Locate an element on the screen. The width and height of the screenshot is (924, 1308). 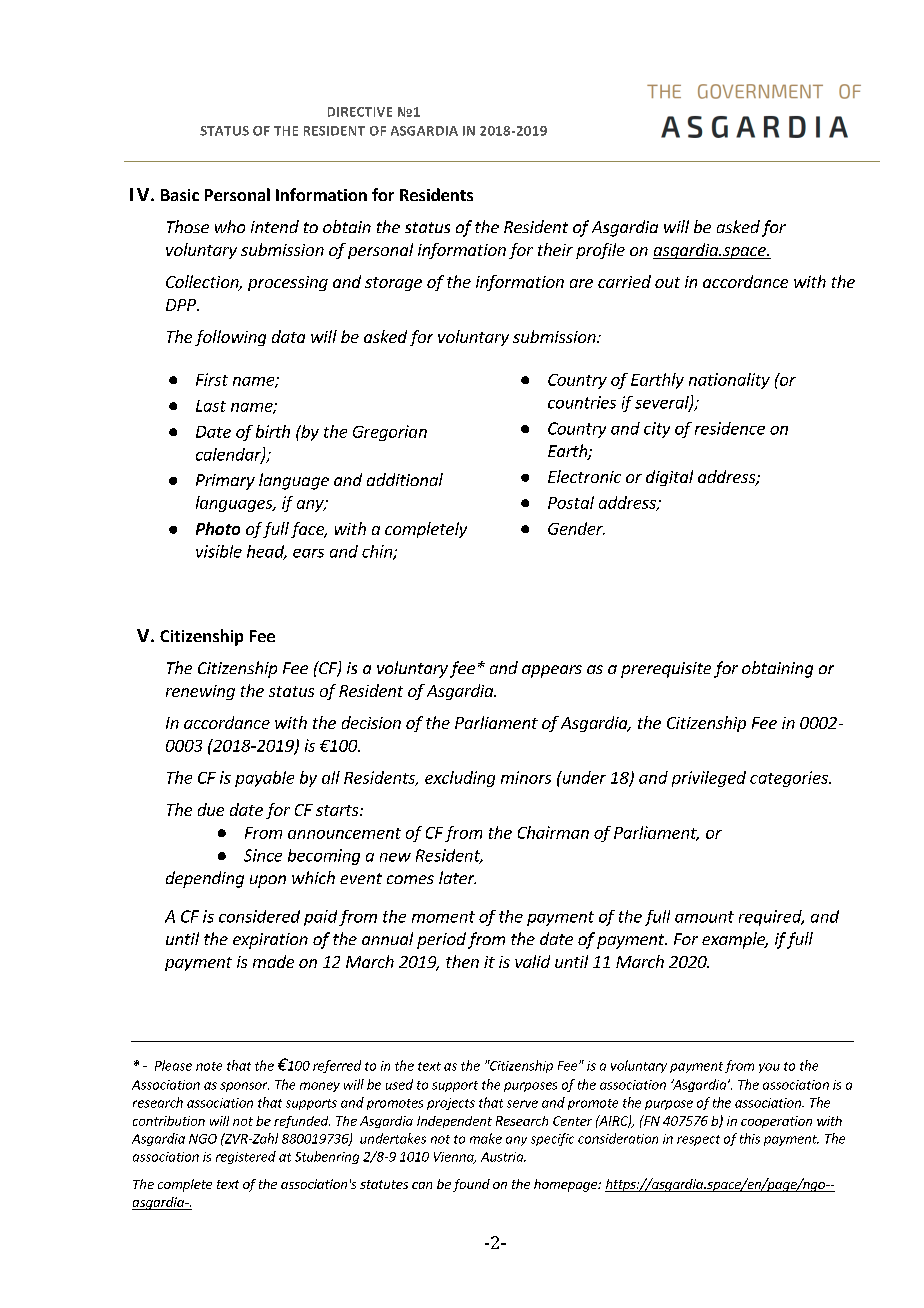
registered is located at coordinates (246, 1157).
